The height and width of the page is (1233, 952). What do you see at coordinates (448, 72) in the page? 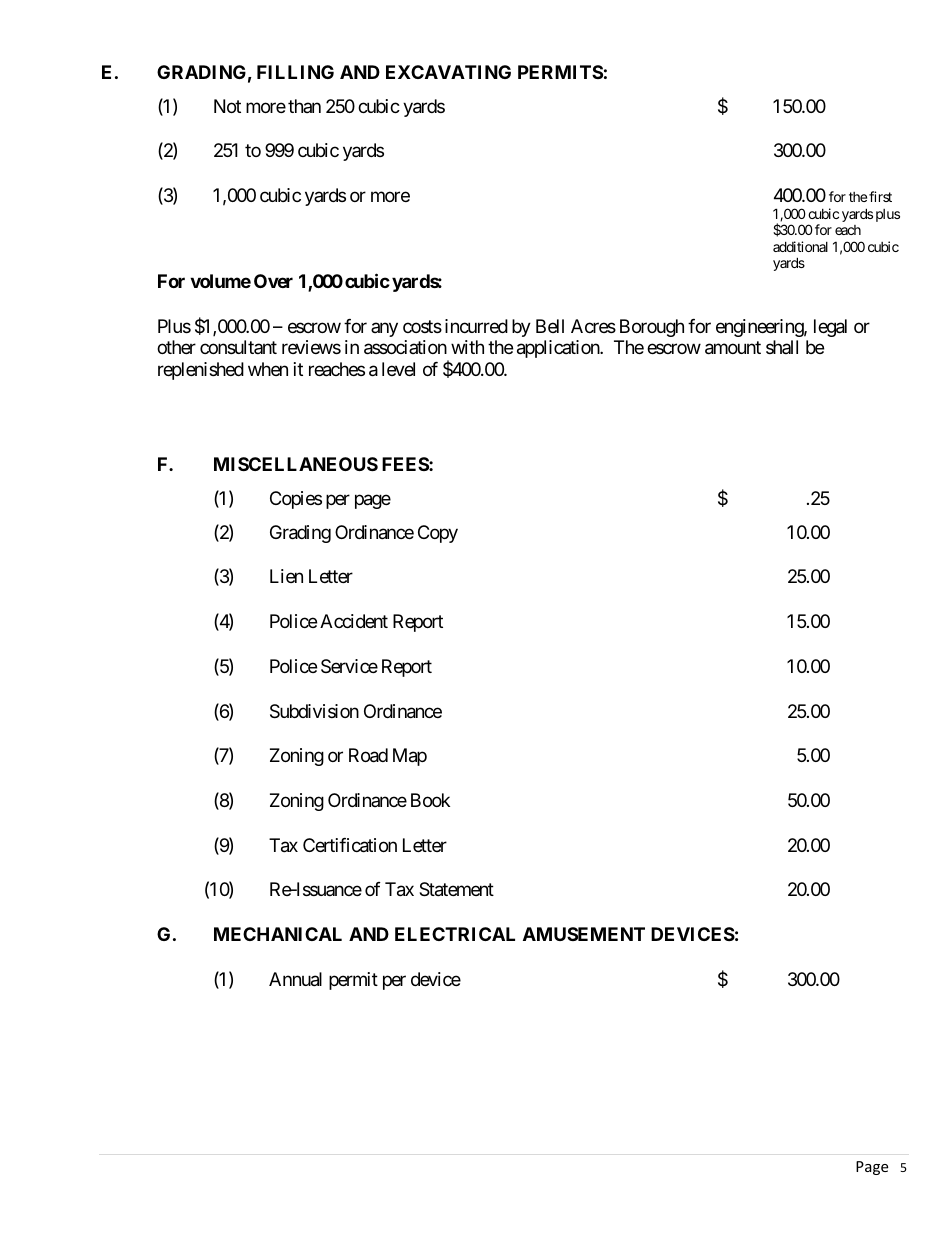
I see `EXCAVATING` at bounding box center [448, 72].
